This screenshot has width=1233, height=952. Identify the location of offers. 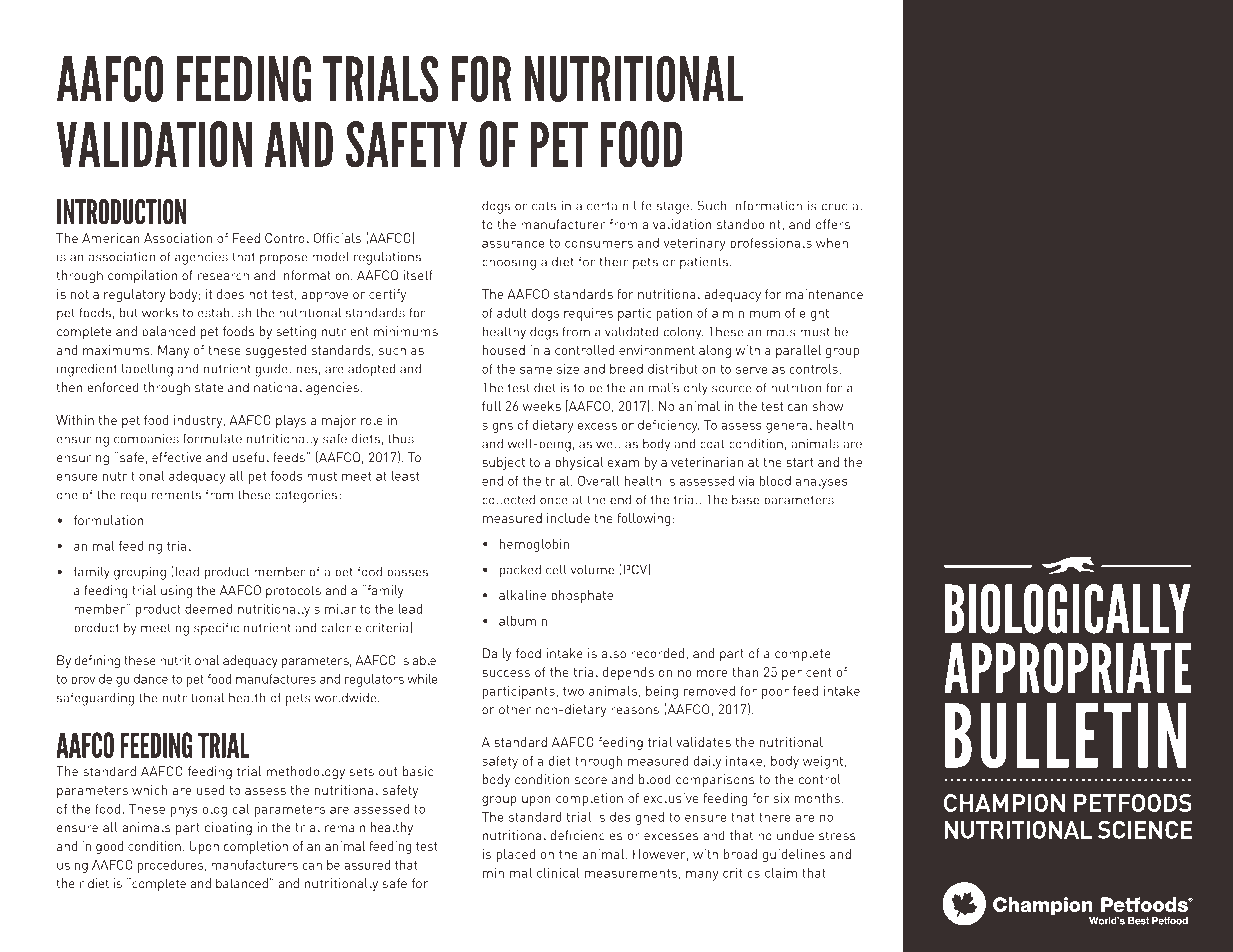
(833, 224).
